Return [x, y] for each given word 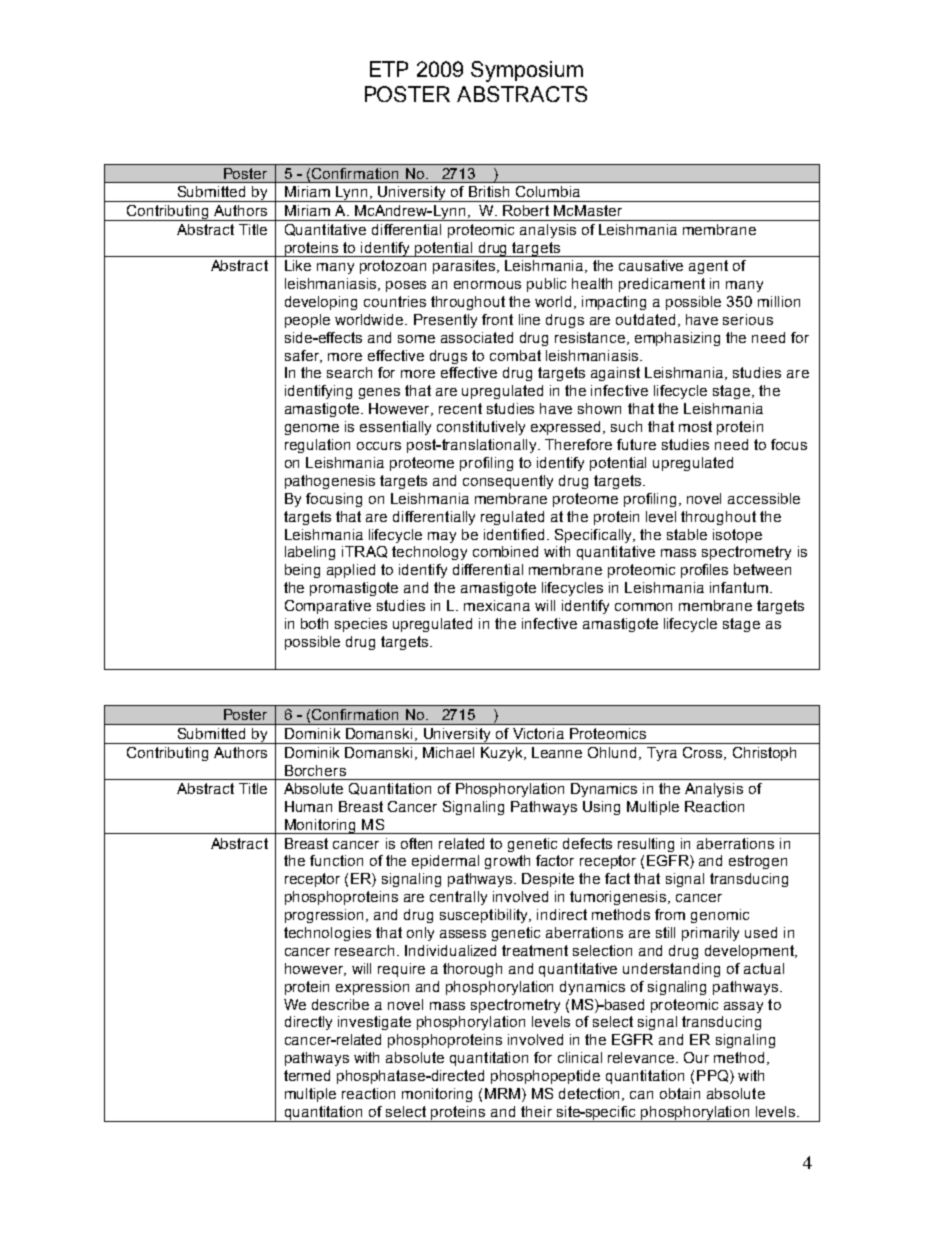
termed [307, 1075]
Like [298, 265]
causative [651, 265]
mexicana [497, 605]
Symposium [527, 71]
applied [351, 571]
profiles [704, 571]
